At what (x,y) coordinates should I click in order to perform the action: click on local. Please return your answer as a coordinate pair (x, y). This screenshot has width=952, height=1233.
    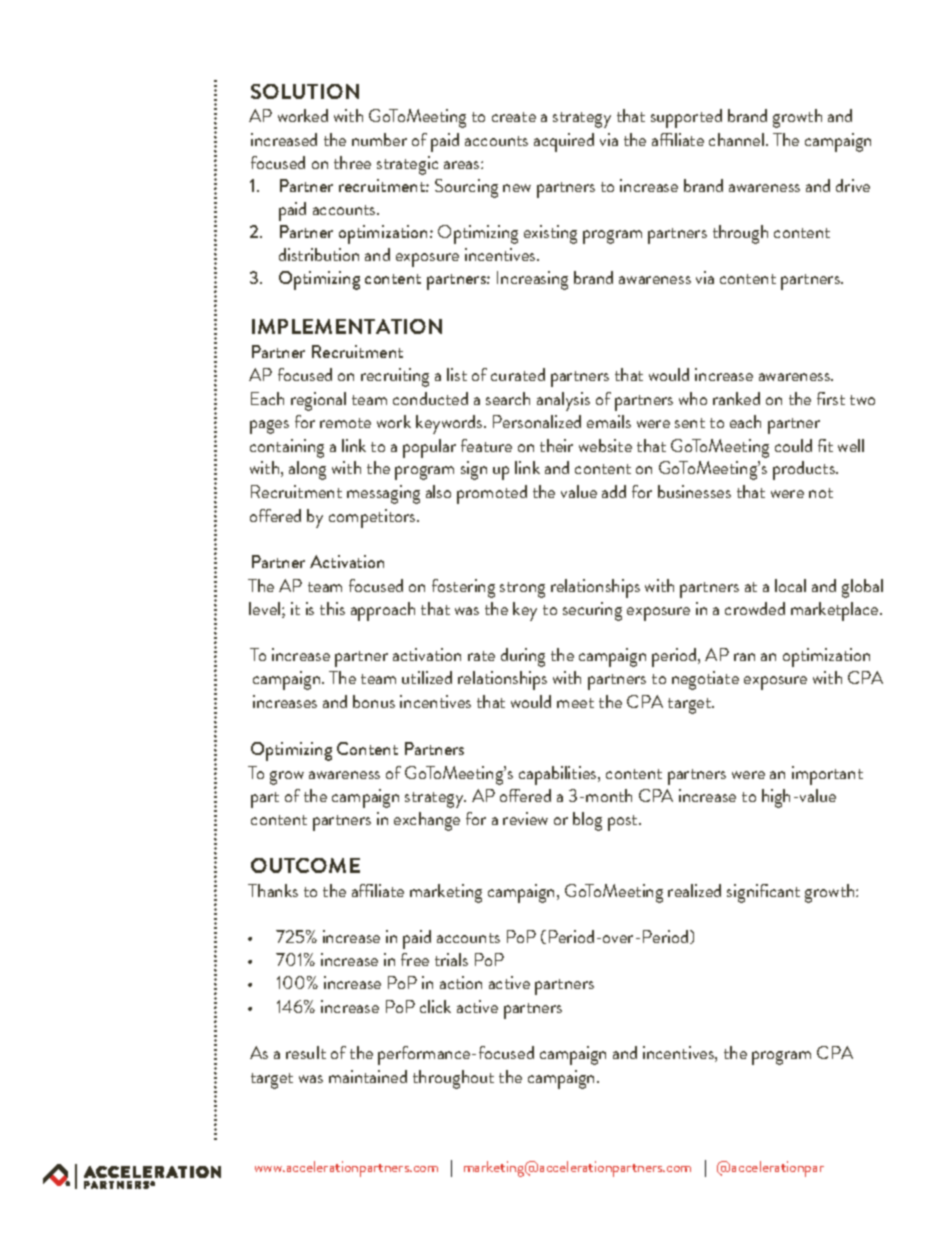
    Looking at the image, I should click on (790, 585).
